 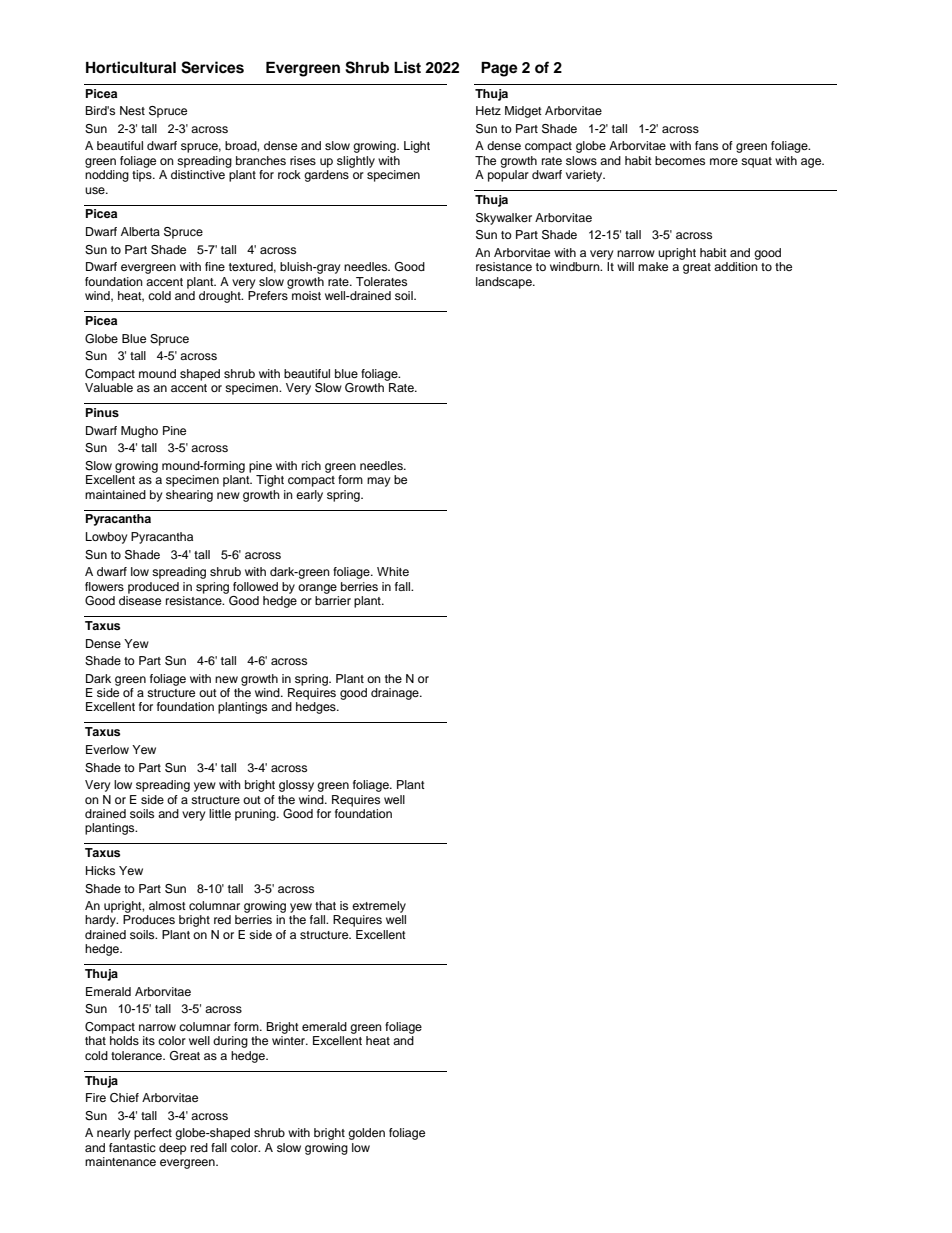 I want to click on glossy, so click(x=296, y=786).
